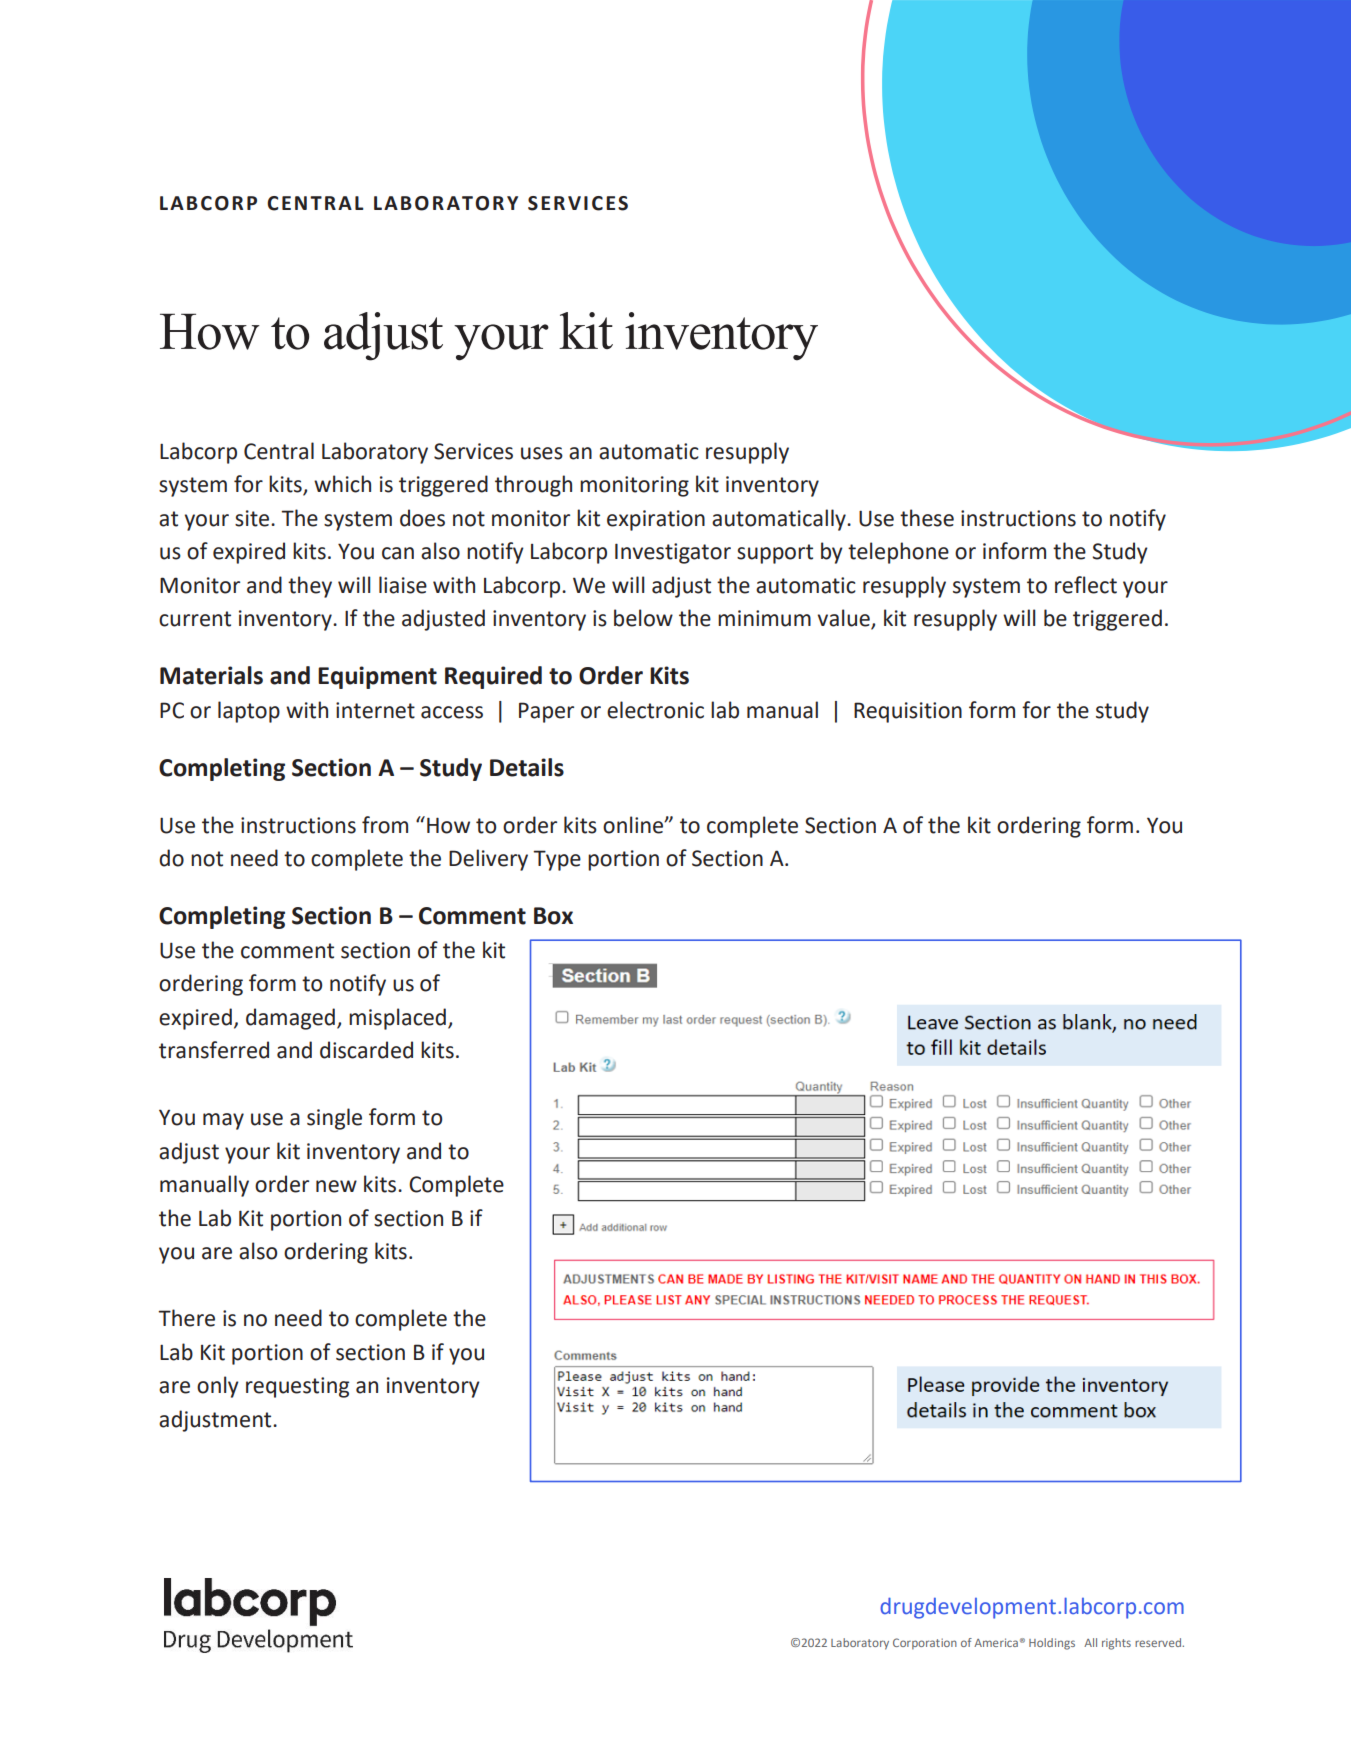 The height and width of the document is (1748, 1351). I want to click on expiration, so click(656, 520).
